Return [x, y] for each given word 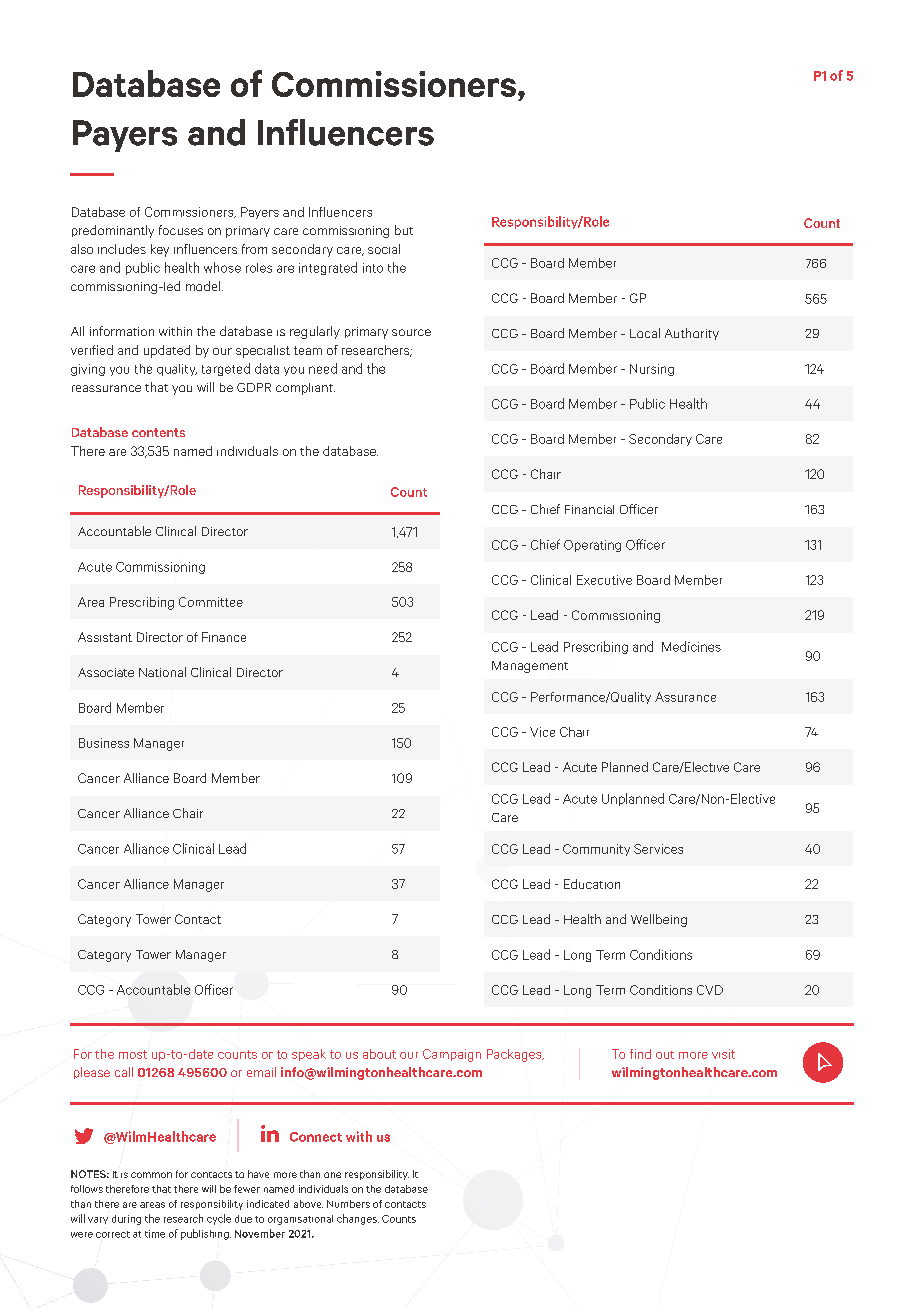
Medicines [691, 646]
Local [645, 333]
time [155, 1234]
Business [104, 743]
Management [530, 667]
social [384, 249]
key [160, 250]
